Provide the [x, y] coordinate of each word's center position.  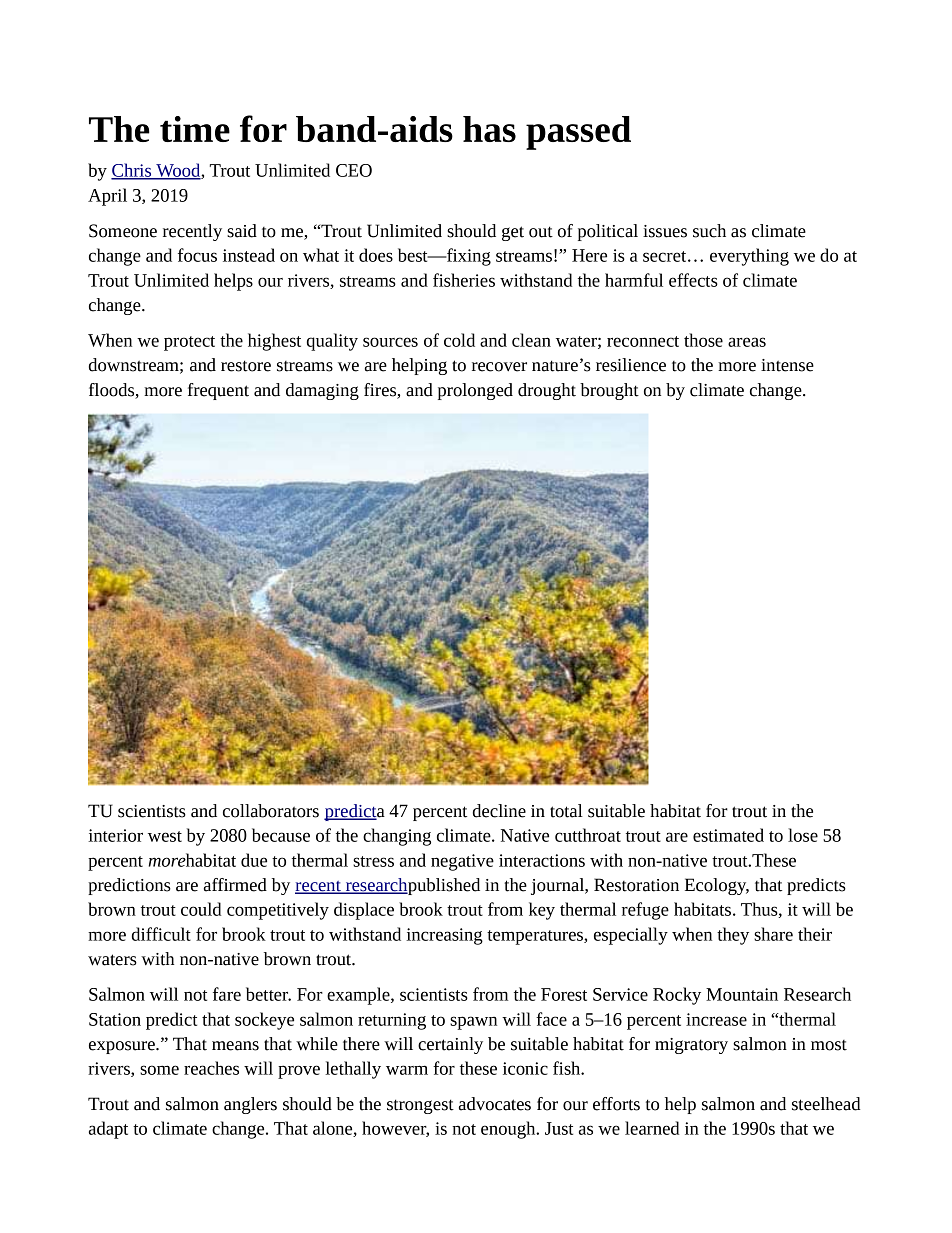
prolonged [475, 391]
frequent [218, 391]
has [489, 129]
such [709, 231]
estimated [728, 835]
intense [787, 365]
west [165, 836]
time [195, 129]
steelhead [826, 1104]
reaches [211, 1068]
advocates [495, 1104]
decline [499, 811]
